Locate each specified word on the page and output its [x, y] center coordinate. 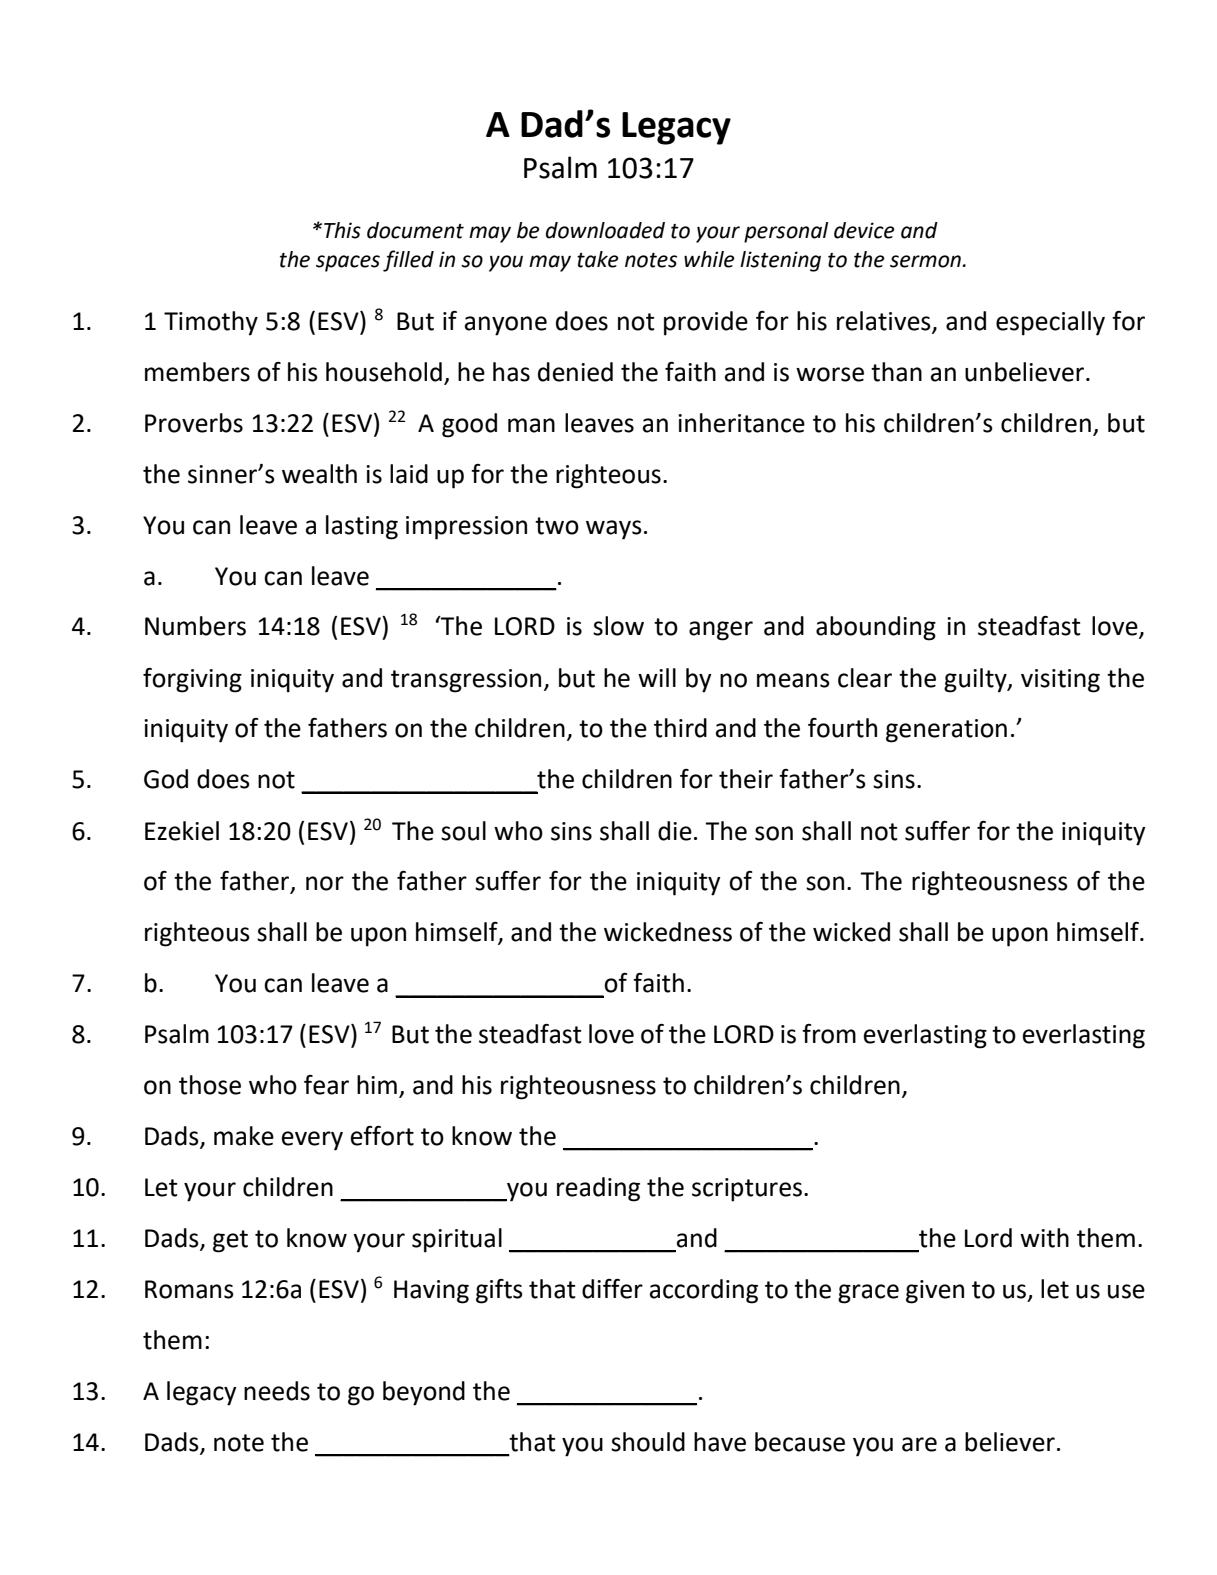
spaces [348, 263]
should [648, 1442]
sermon [925, 261]
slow [618, 626]
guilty [976, 680]
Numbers [195, 626]
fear [326, 1085]
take [598, 259]
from [829, 1034]
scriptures [748, 1190]
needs [277, 1391]
